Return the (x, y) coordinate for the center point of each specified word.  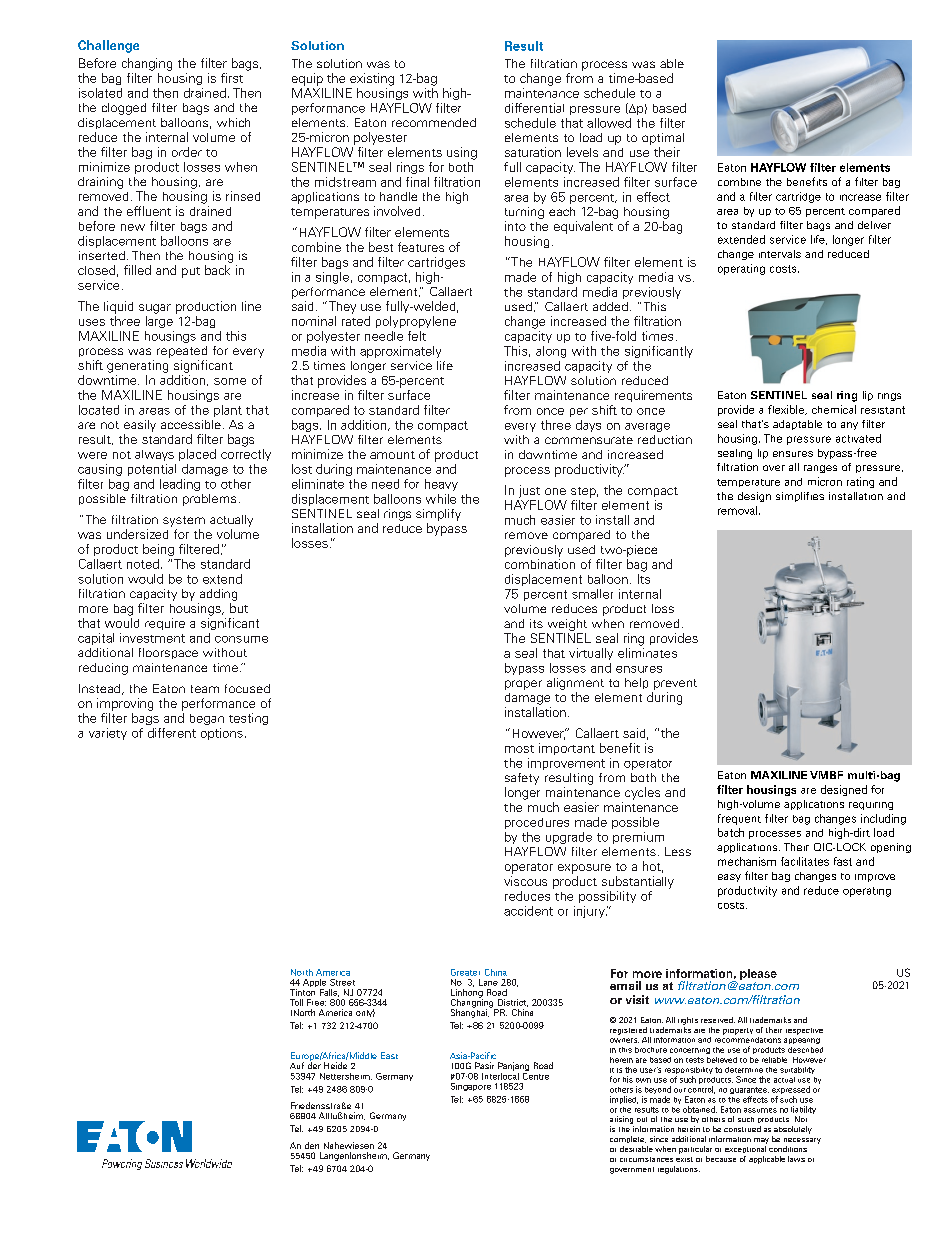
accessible (191, 424)
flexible (787, 410)
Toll (296, 1002)
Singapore (471, 1087)
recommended (434, 122)
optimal (663, 139)
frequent (739, 819)
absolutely (793, 1130)
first (232, 78)
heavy (441, 485)
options (222, 734)
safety (522, 779)
